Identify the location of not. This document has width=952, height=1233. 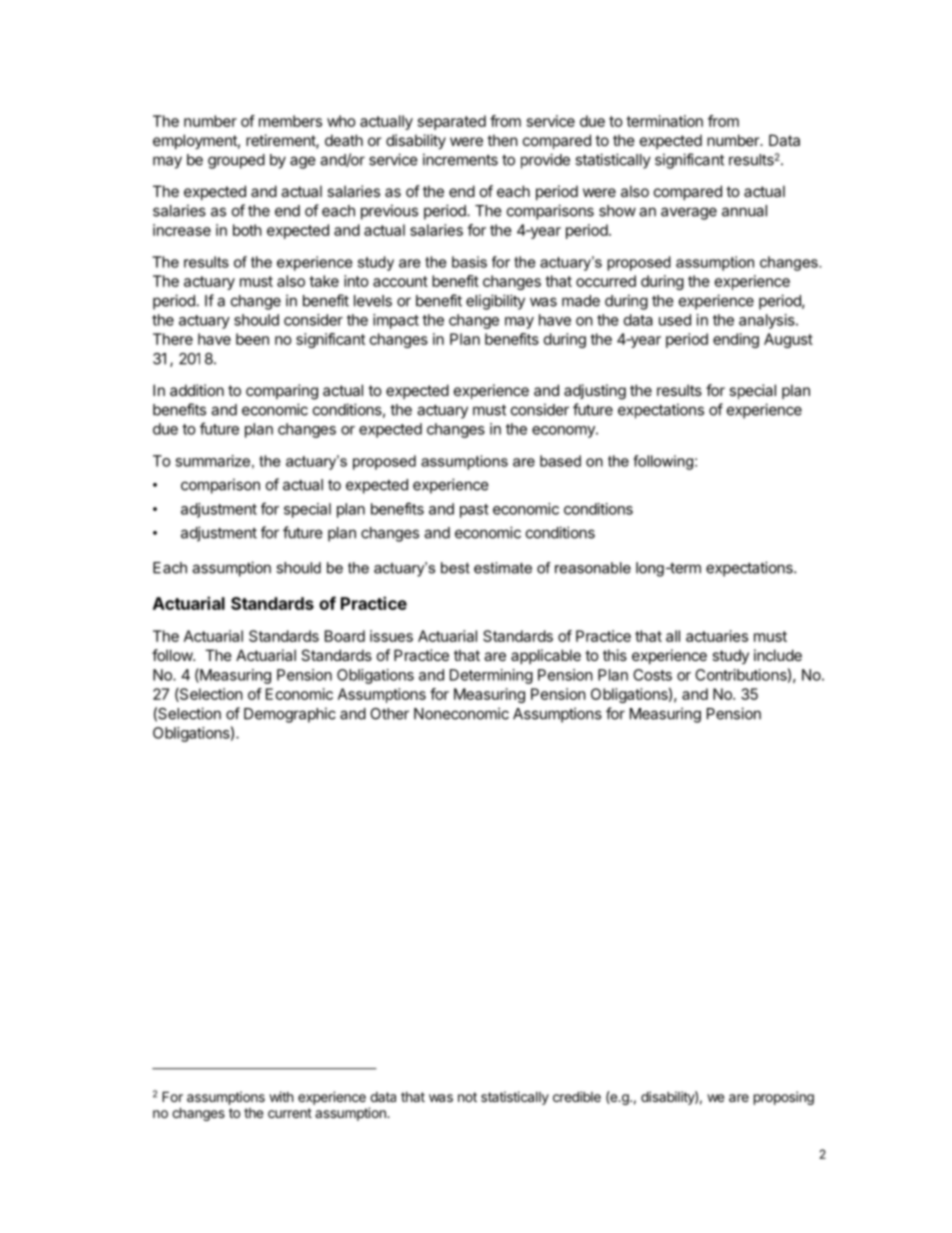
(467, 1097).
